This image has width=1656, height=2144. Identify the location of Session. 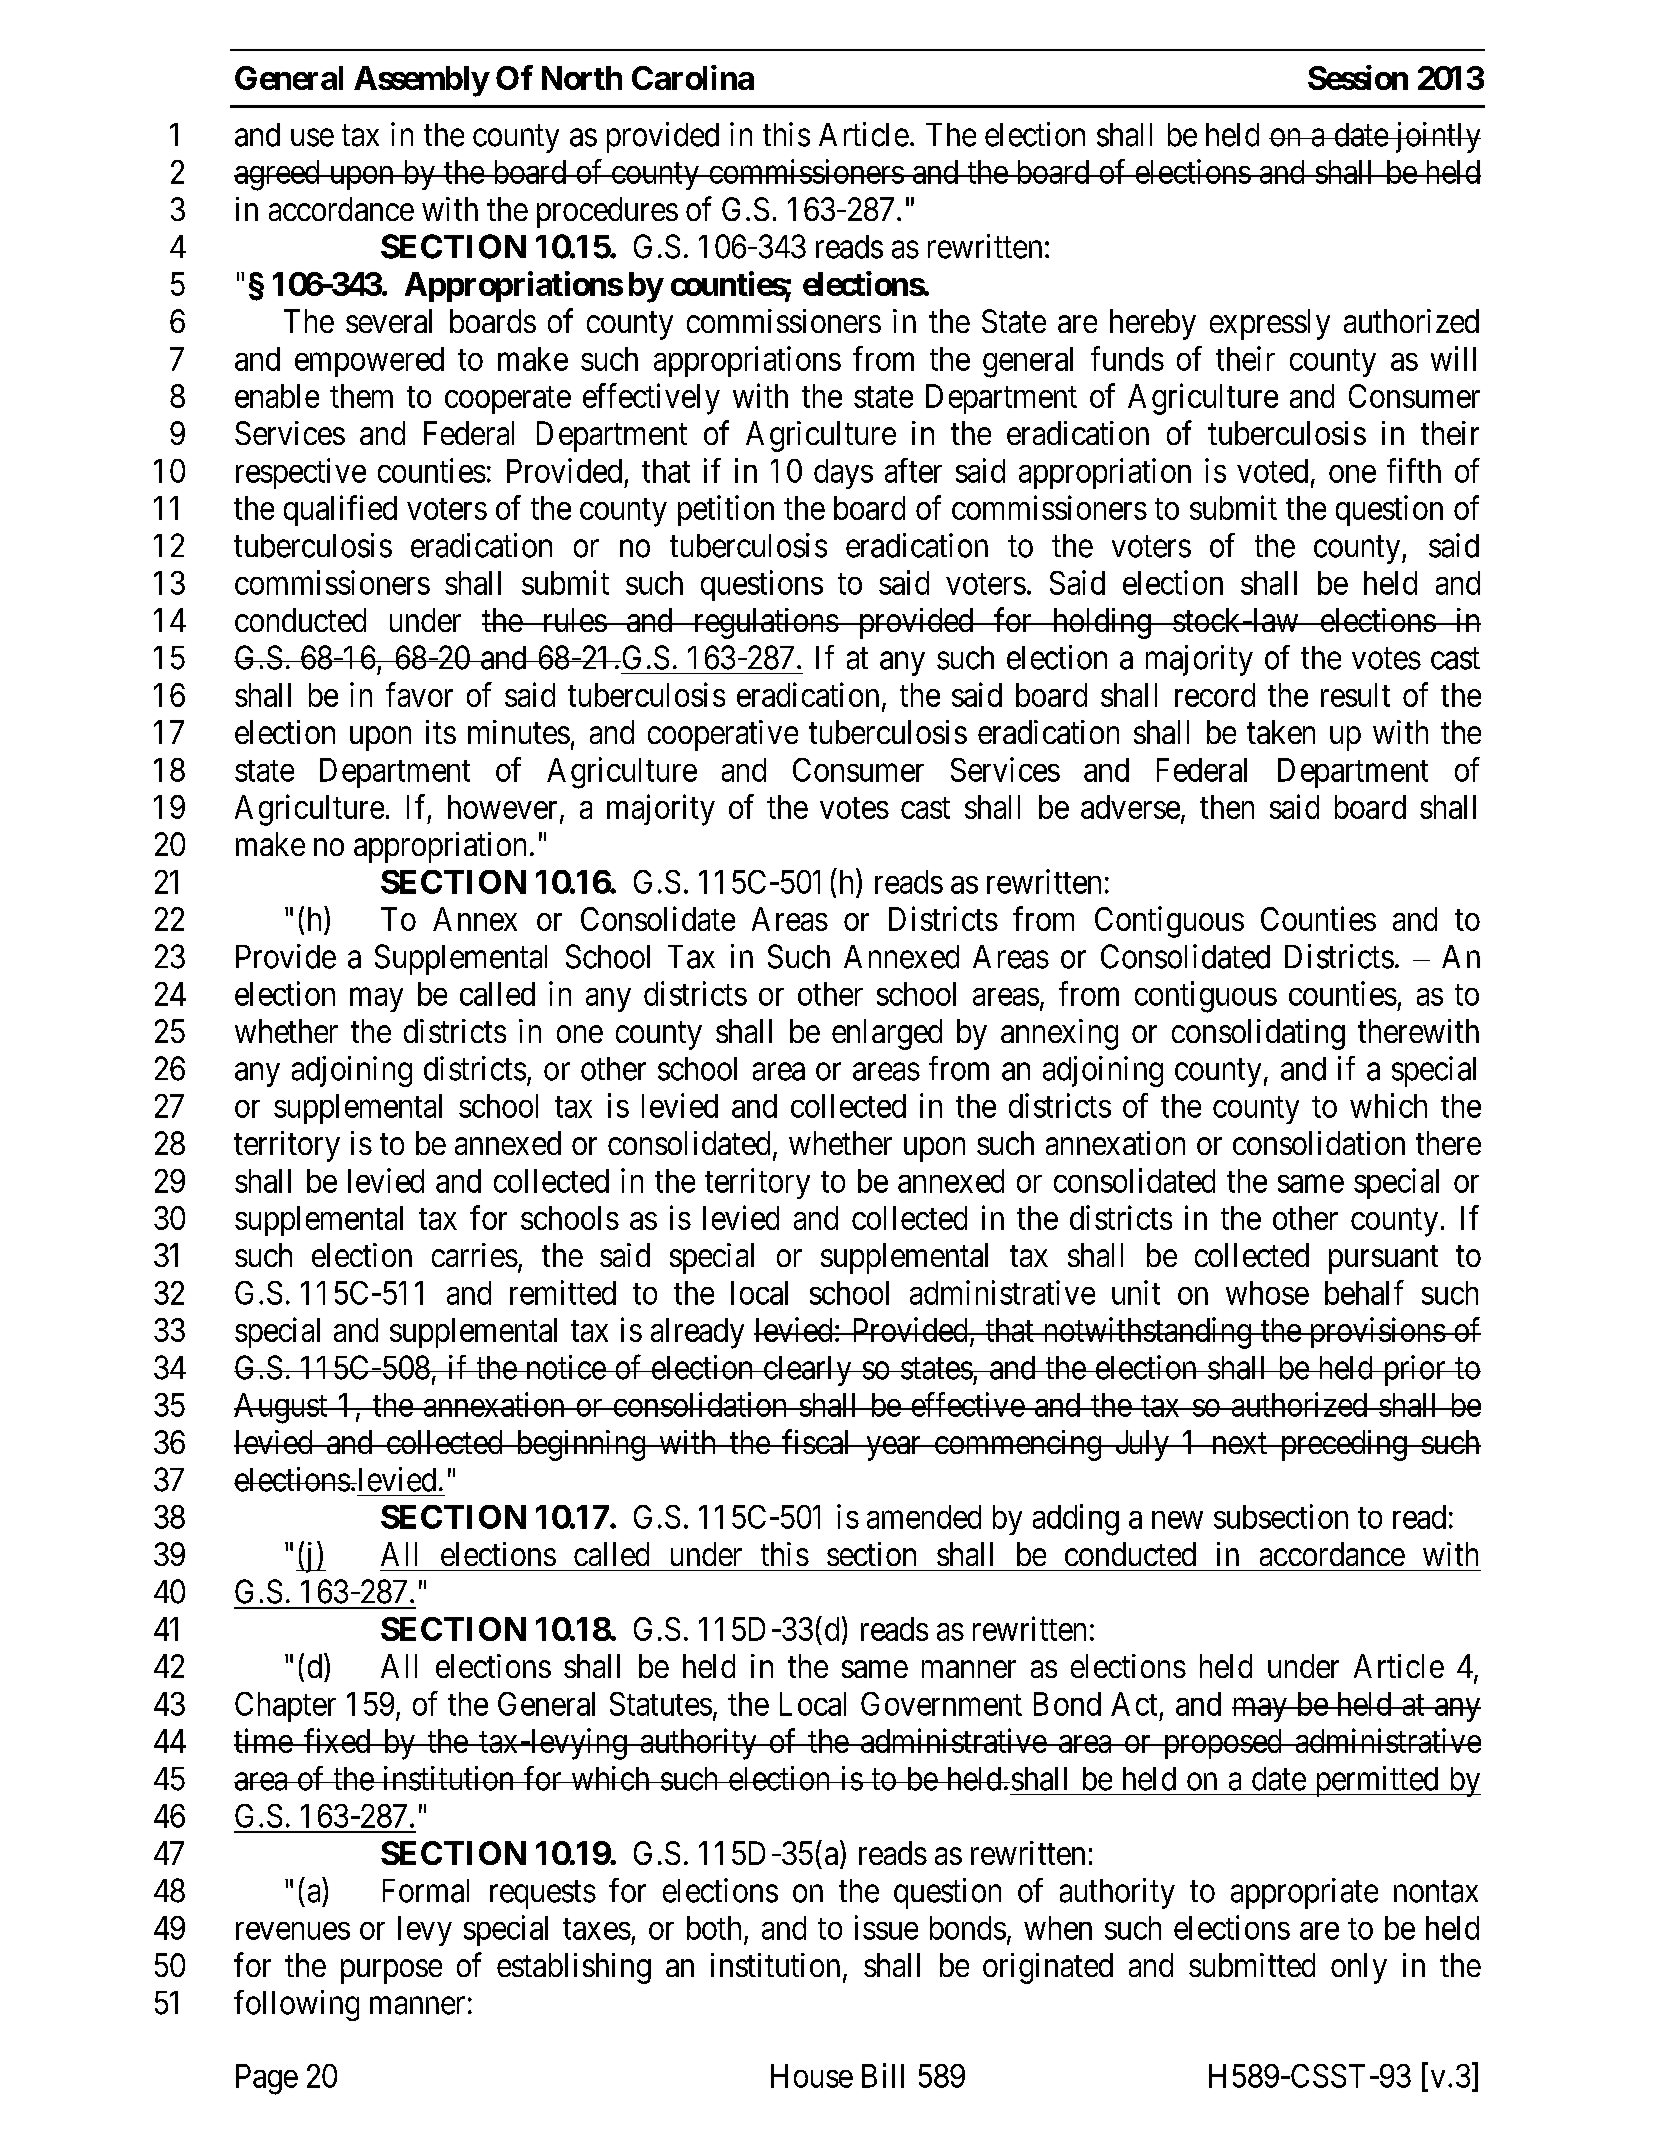
(1358, 77).
